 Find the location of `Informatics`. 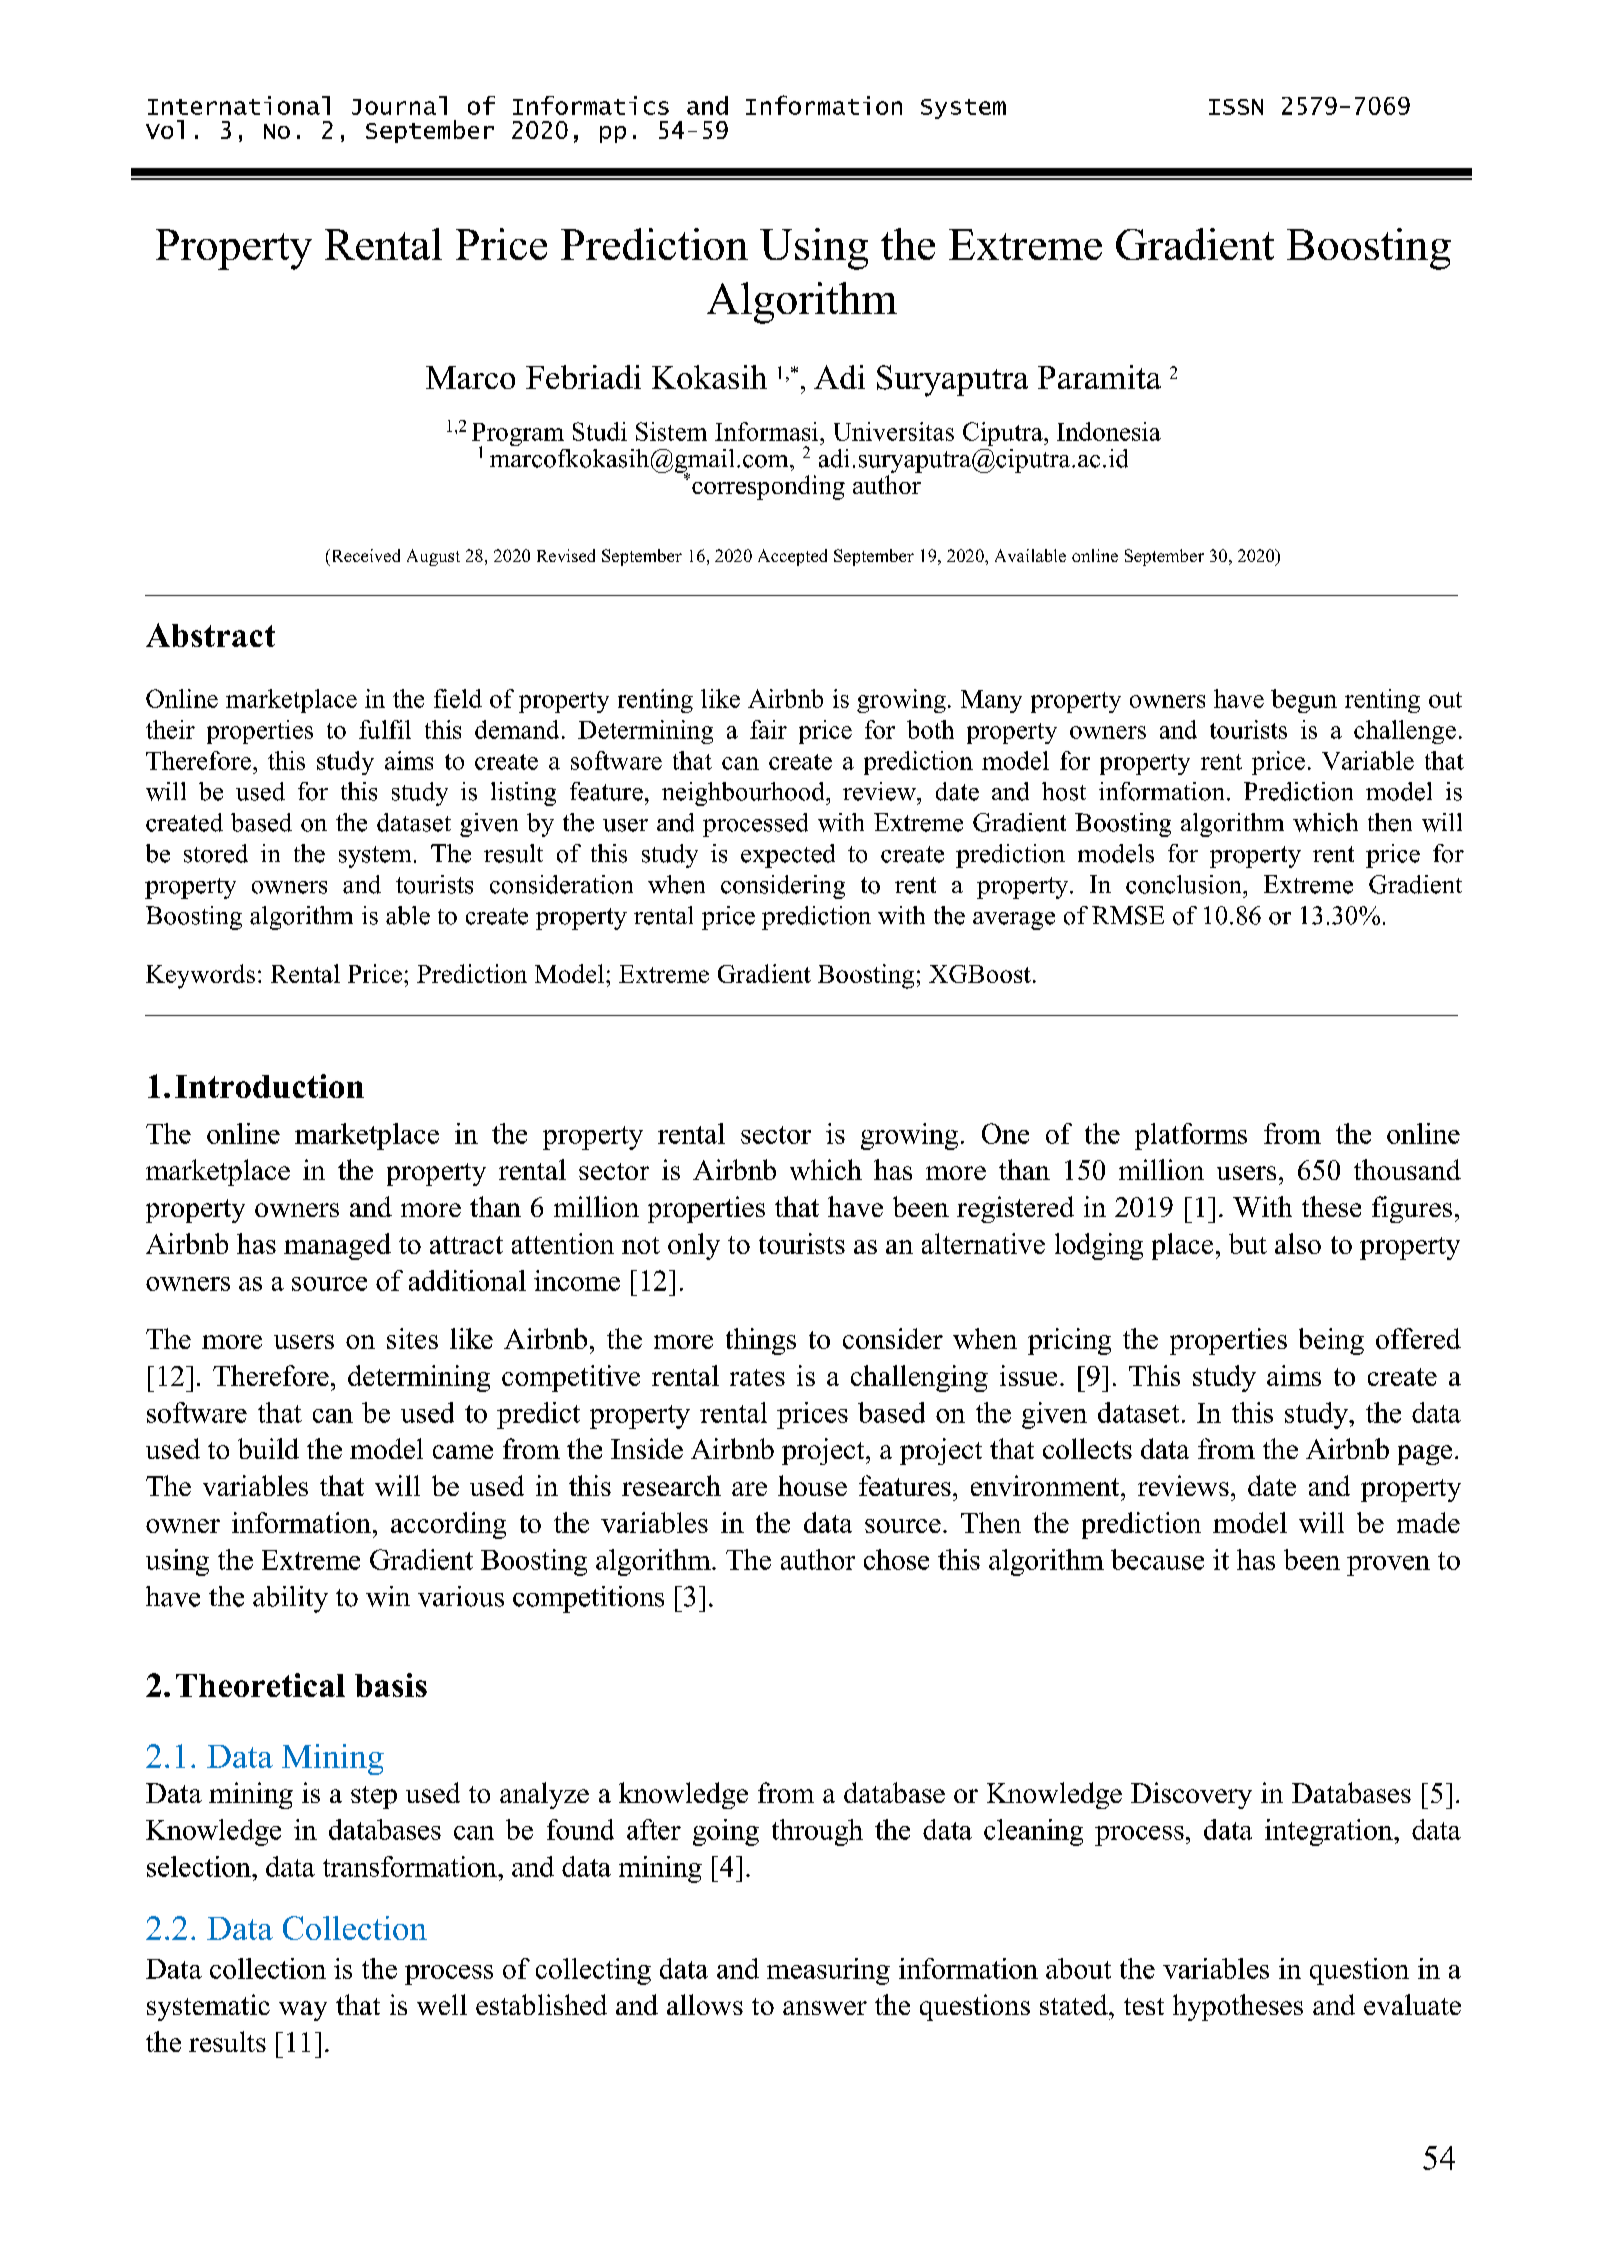

Informatics is located at coordinates (591, 105).
